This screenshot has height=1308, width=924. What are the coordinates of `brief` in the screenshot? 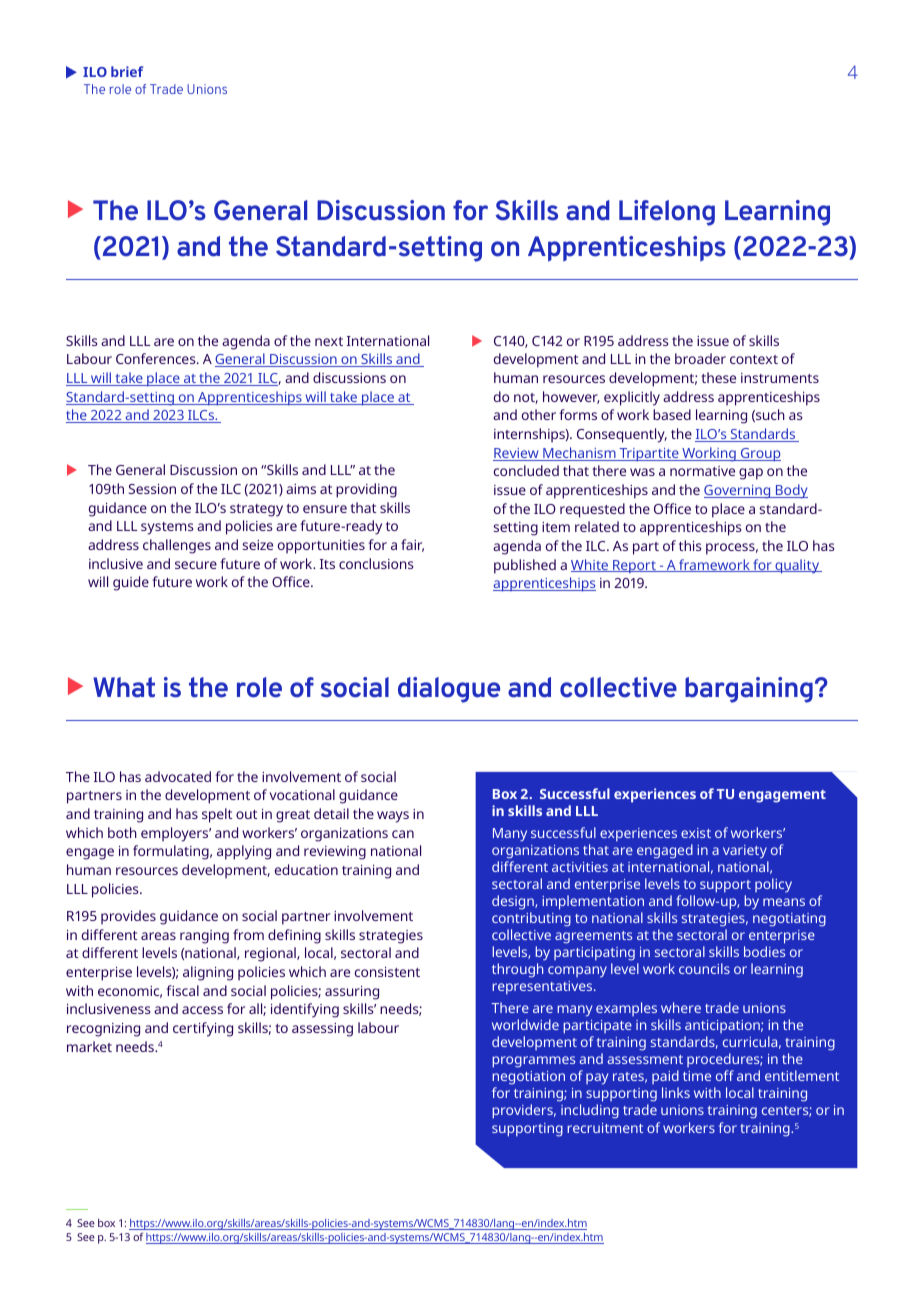 It's located at (127, 71).
